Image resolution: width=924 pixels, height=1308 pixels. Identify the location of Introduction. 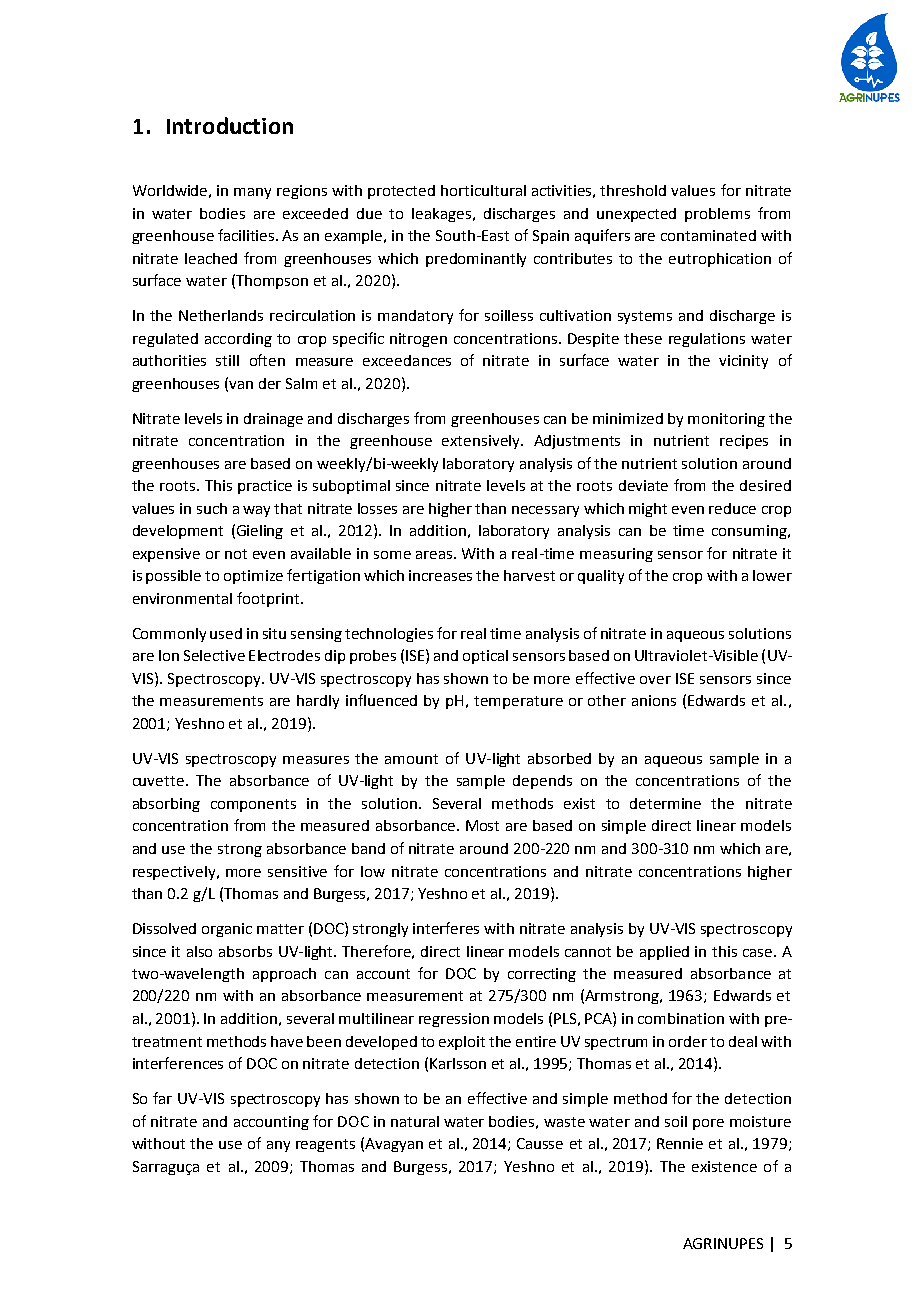
(230, 125).
